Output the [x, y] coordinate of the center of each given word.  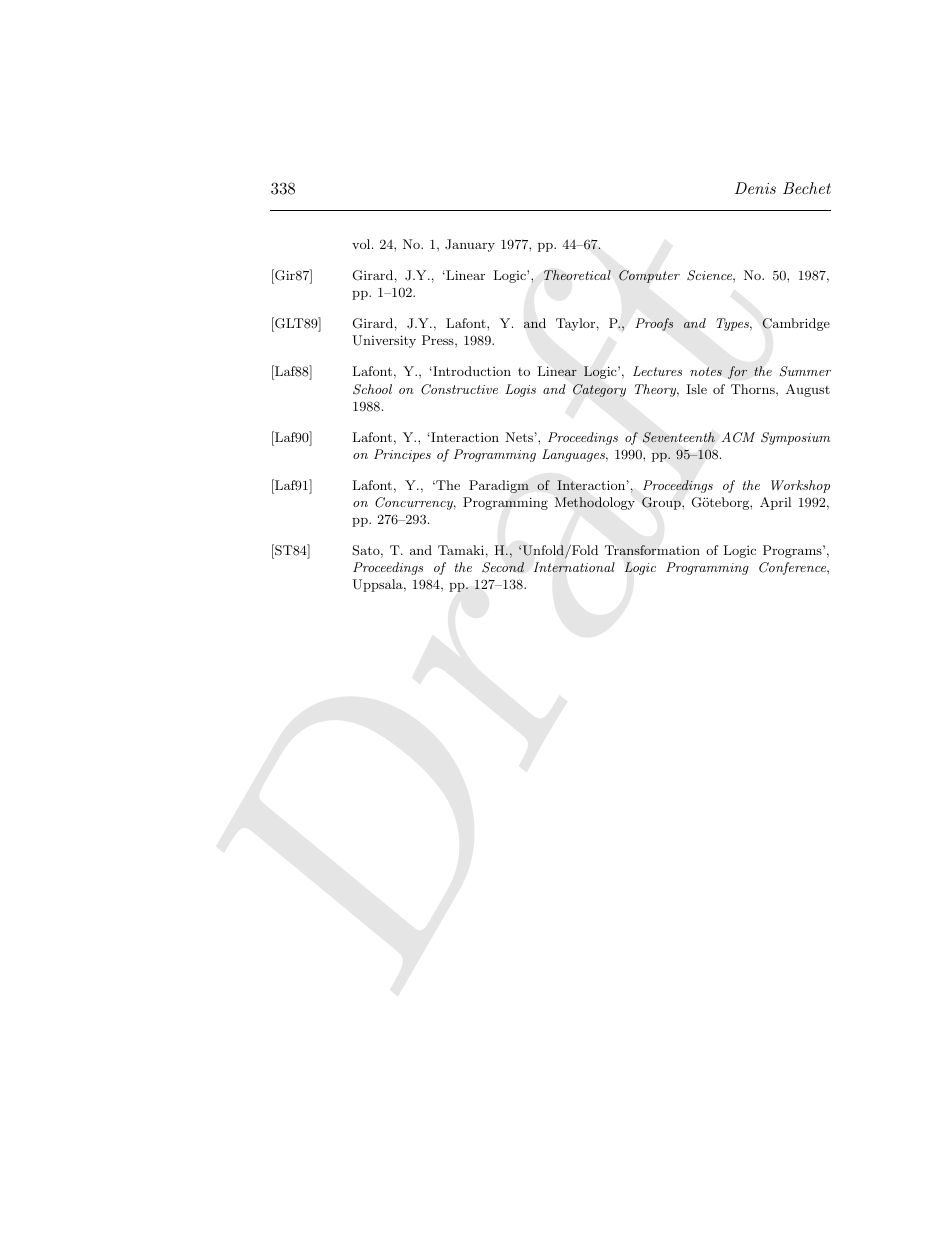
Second [503, 567]
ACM [738, 437]
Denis [755, 188]
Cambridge [796, 324]
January [470, 245]
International [574, 567]
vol [362, 244]
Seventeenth [679, 437]
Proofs [654, 324]
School [372, 389]
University [384, 341]
